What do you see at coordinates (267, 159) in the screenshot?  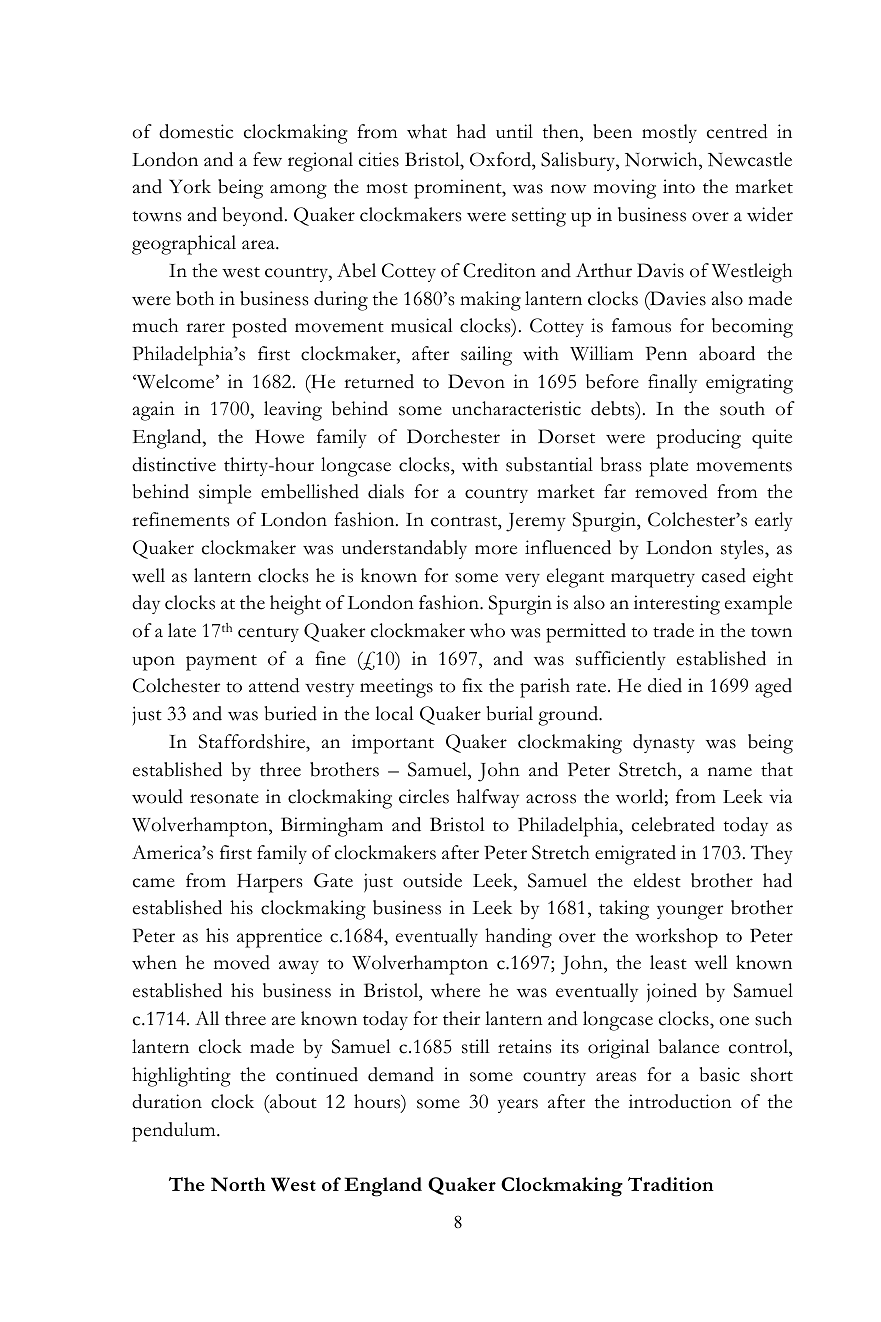 I see `few` at bounding box center [267, 159].
